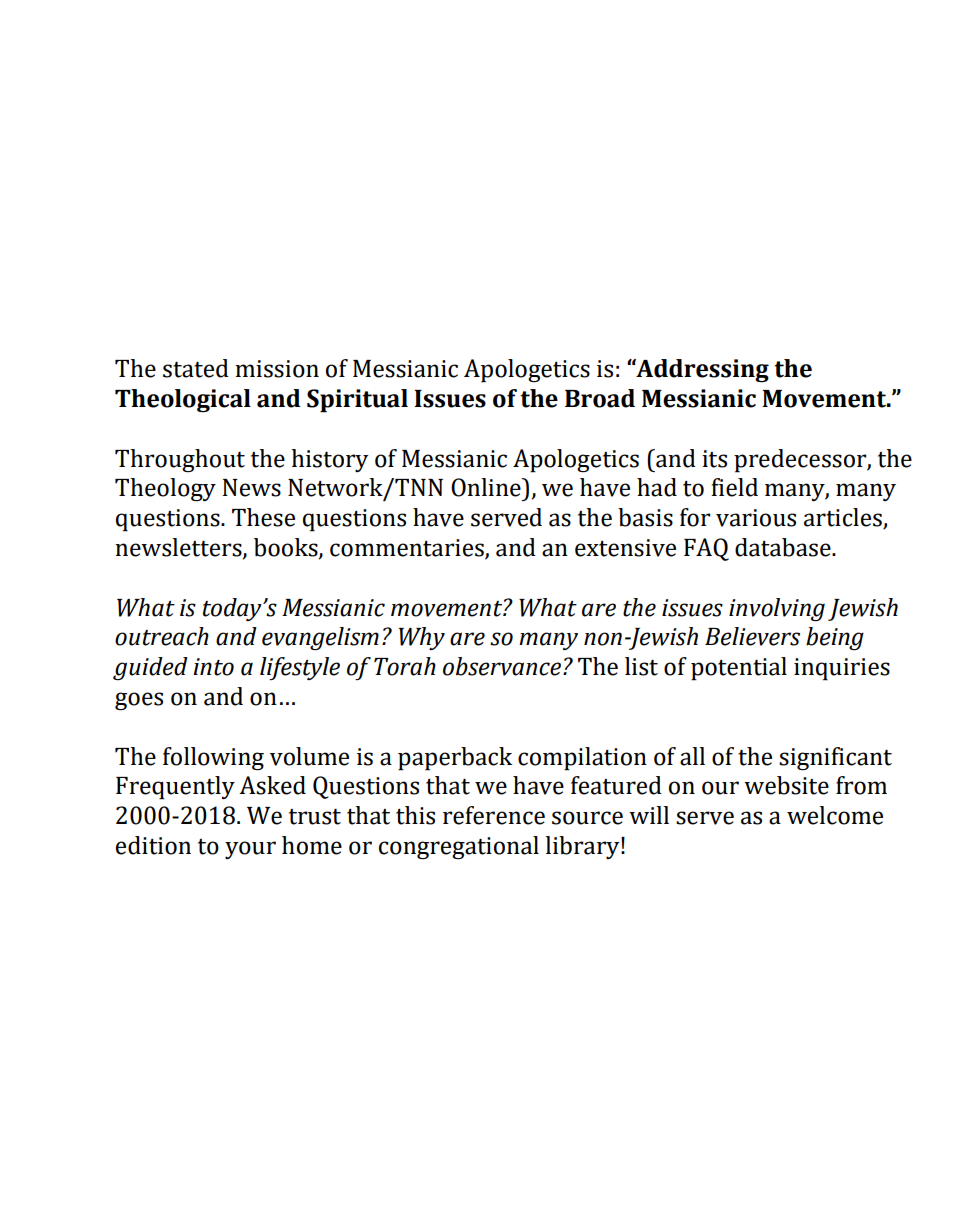  Describe the element at coordinates (739, 669) in the page. I see `potential` at that location.
